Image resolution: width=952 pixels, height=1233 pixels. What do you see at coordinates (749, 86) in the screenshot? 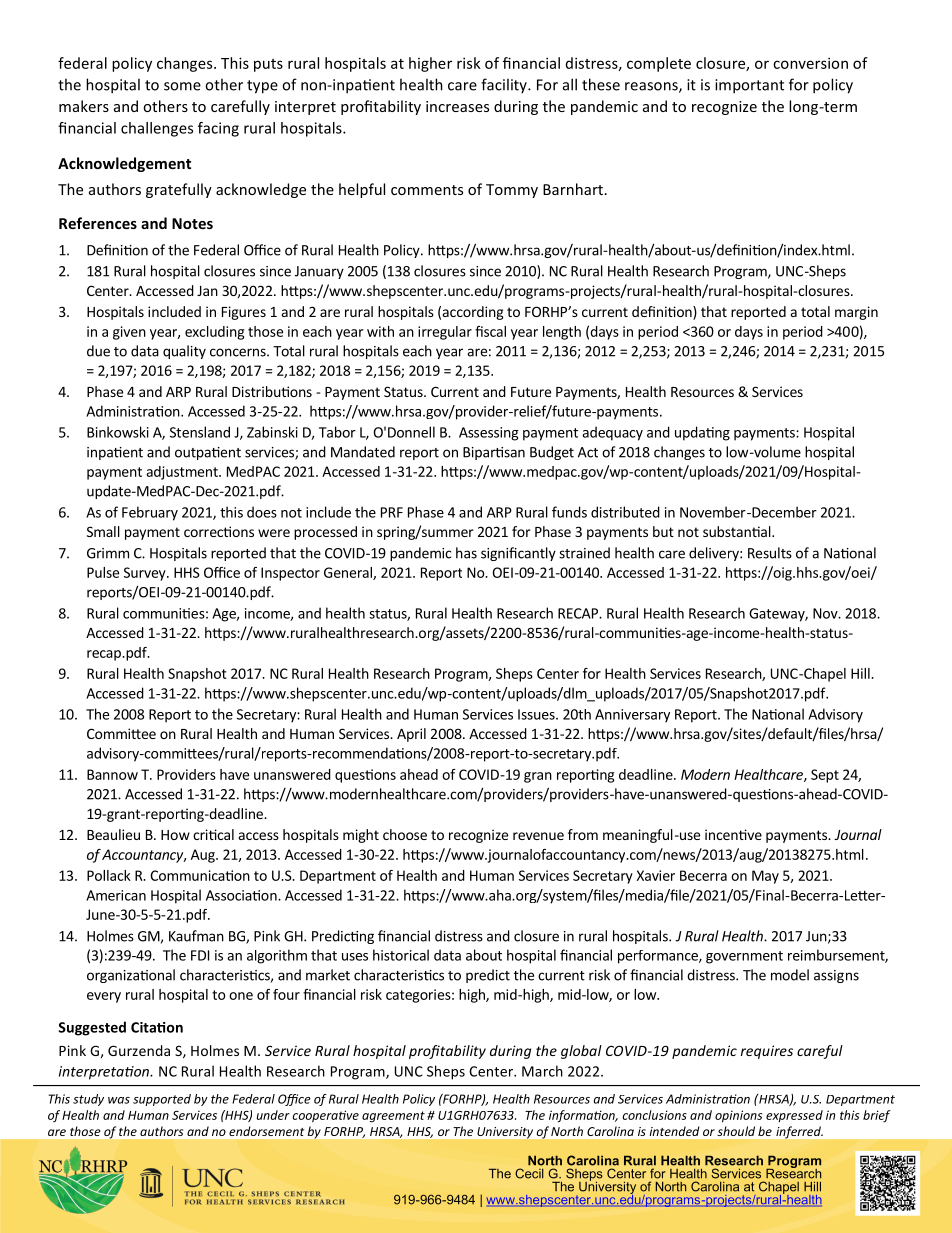
I see `important` at bounding box center [749, 86].
